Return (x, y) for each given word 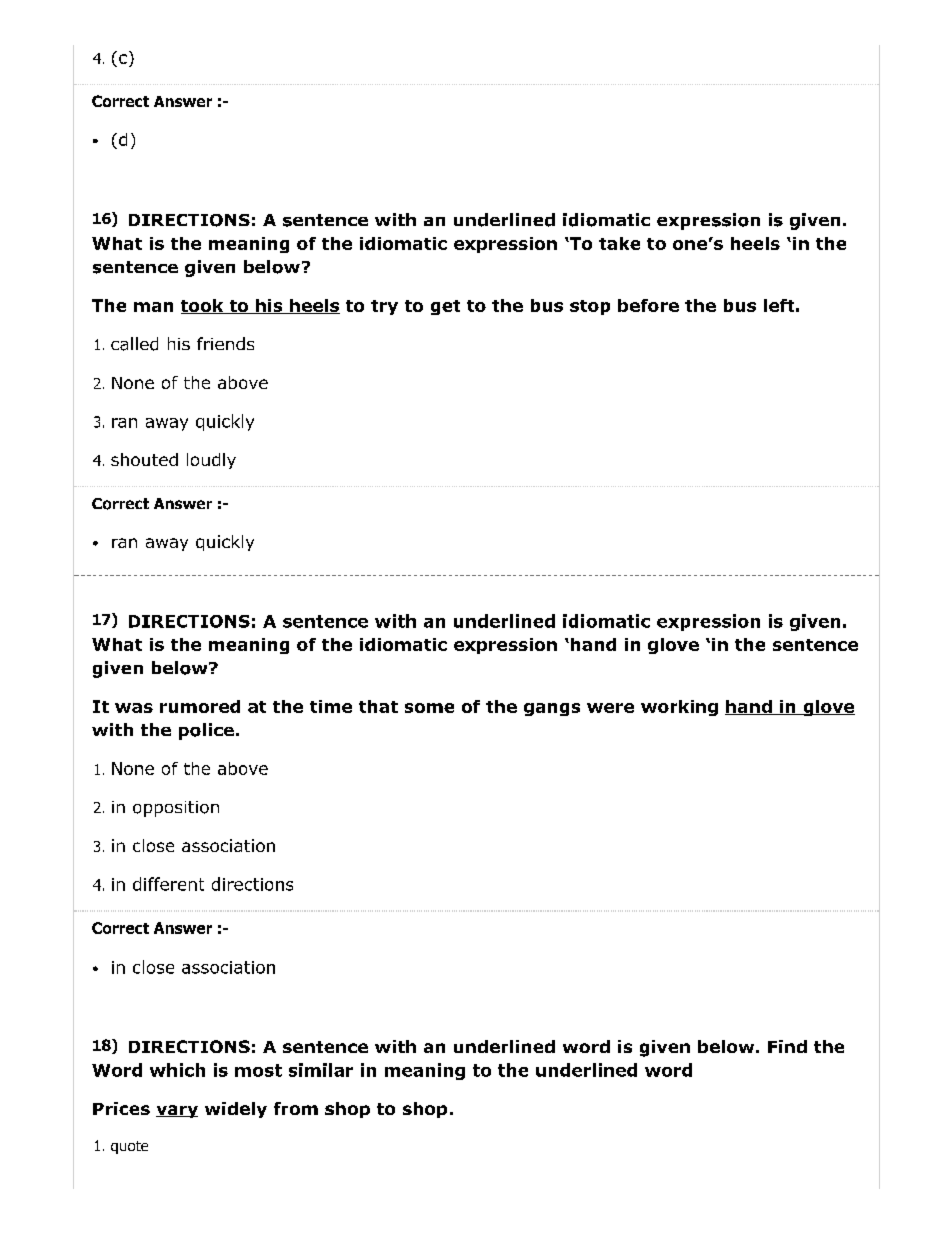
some (429, 708)
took (203, 306)
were (610, 708)
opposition (176, 809)
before (648, 305)
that (378, 706)
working (679, 708)
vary (177, 1111)
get (445, 307)
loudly (211, 461)
